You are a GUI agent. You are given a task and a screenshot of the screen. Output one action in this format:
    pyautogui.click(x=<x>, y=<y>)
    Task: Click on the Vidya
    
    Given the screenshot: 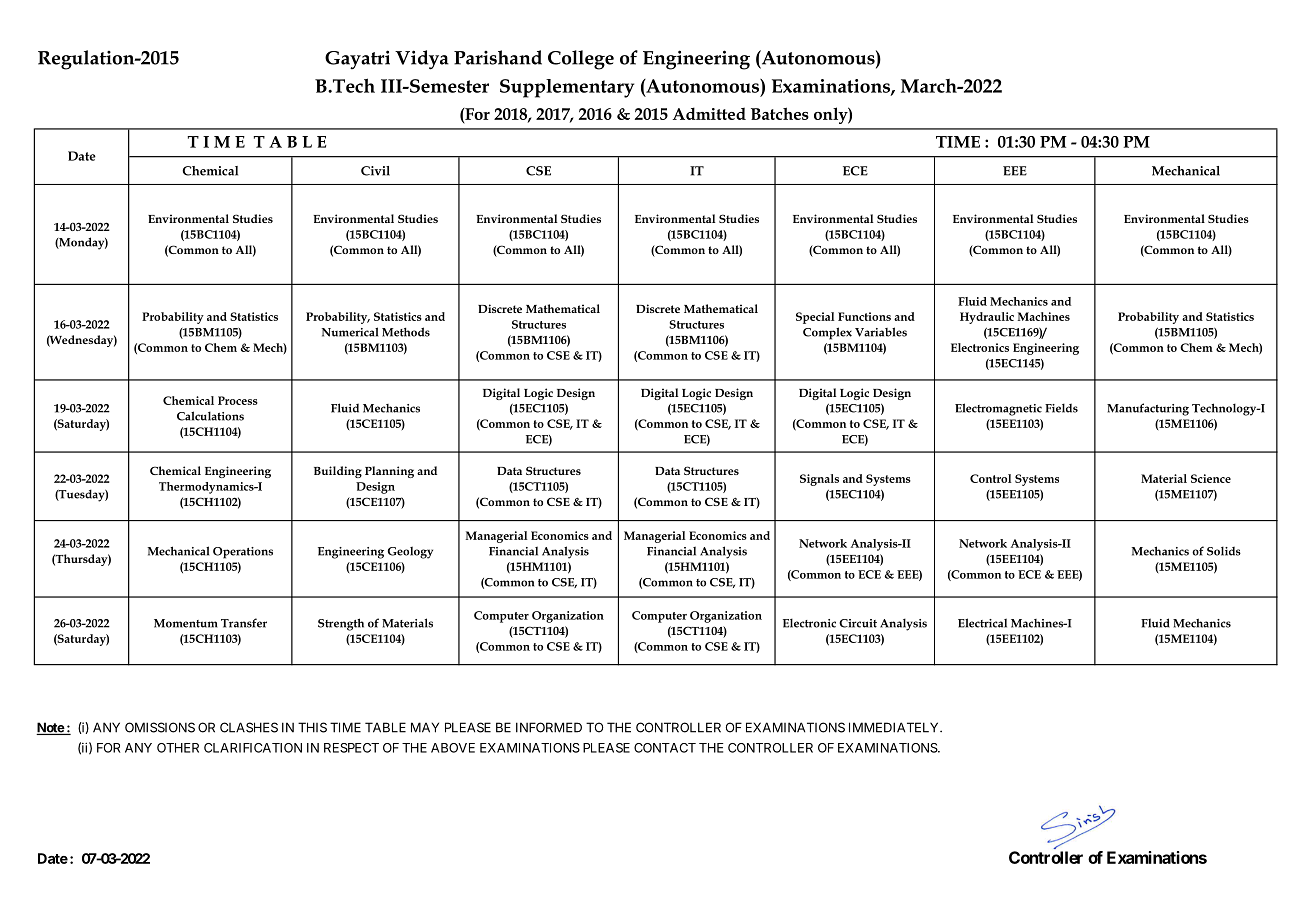 What is the action you would take?
    pyautogui.click(x=422, y=60)
